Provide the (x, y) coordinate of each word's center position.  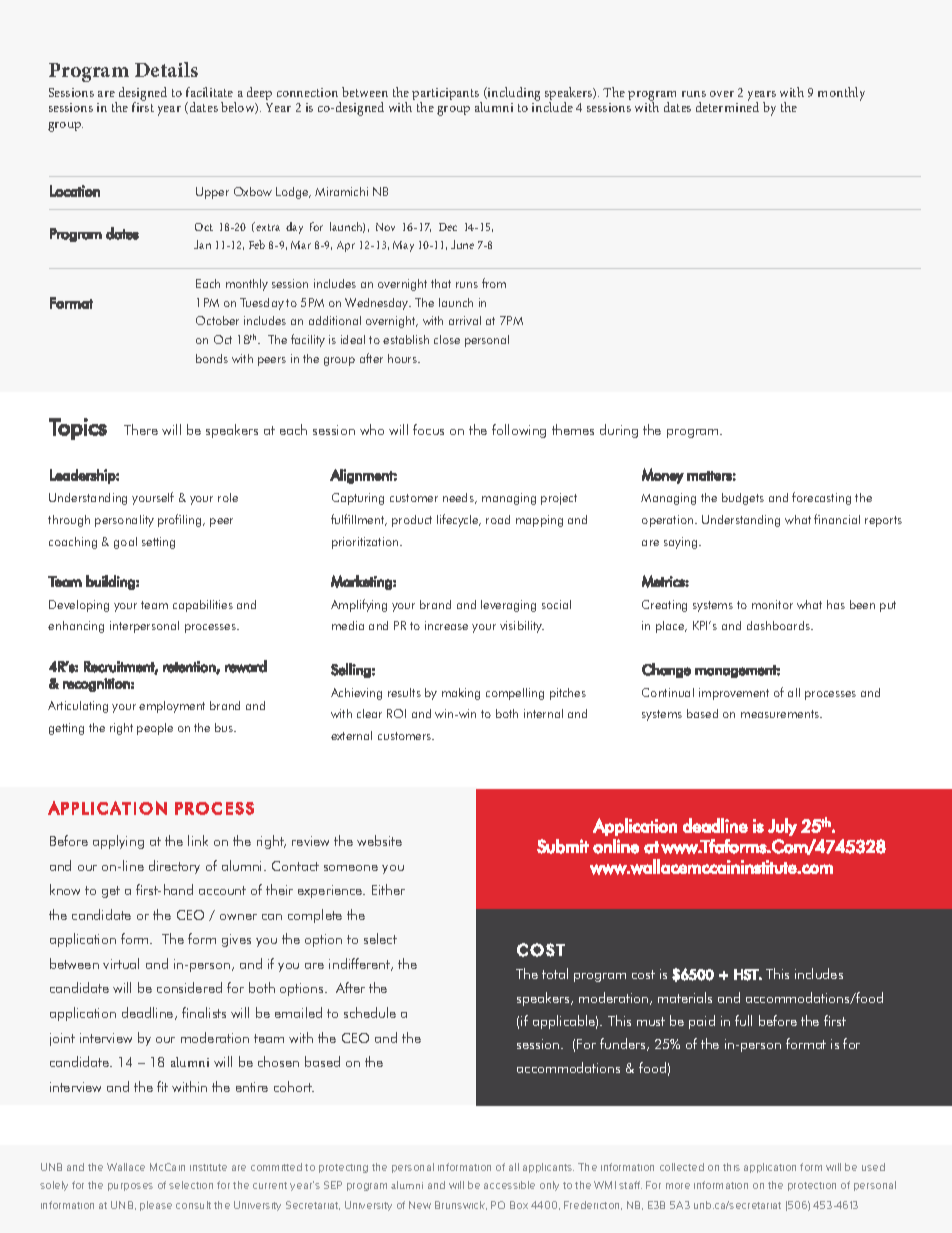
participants (447, 95)
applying (118, 842)
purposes (130, 1187)
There (141, 429)
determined (727, 106)
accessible (509, 1185)
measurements (781, 714)
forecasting (821, 498)
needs (459, 498)
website (379, 840)
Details (166, 69)
